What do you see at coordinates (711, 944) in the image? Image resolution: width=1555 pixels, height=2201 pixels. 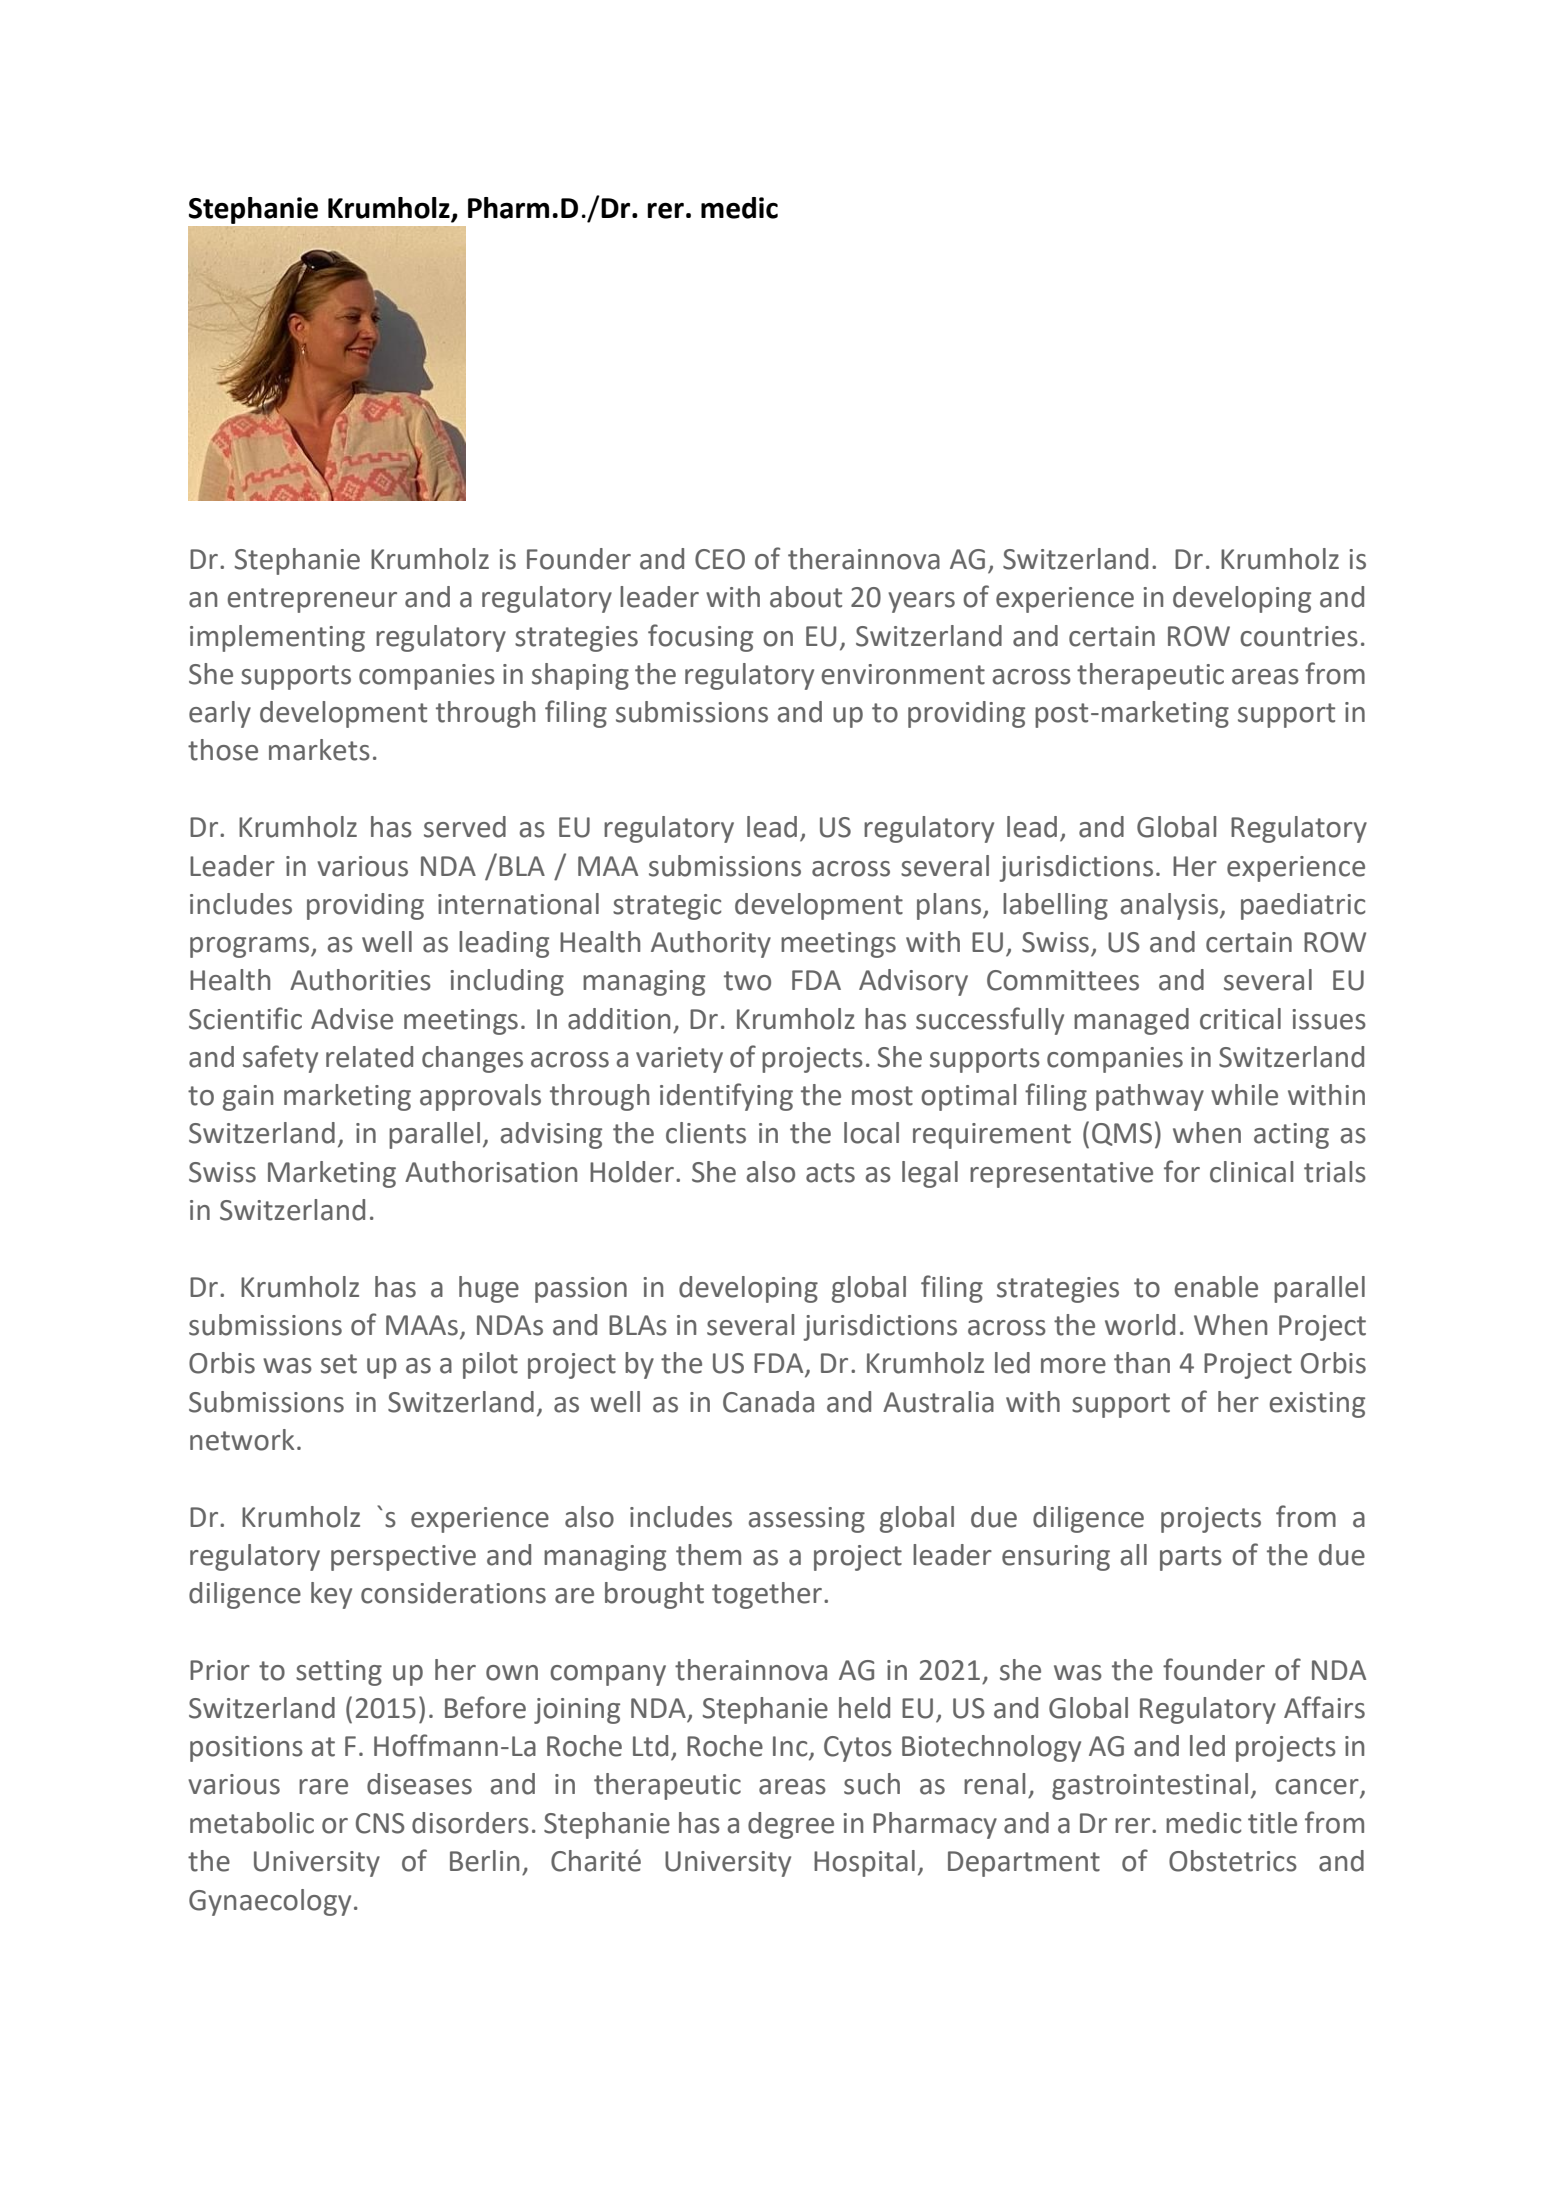 I see `Authority` at bounding box center [711, 944].
